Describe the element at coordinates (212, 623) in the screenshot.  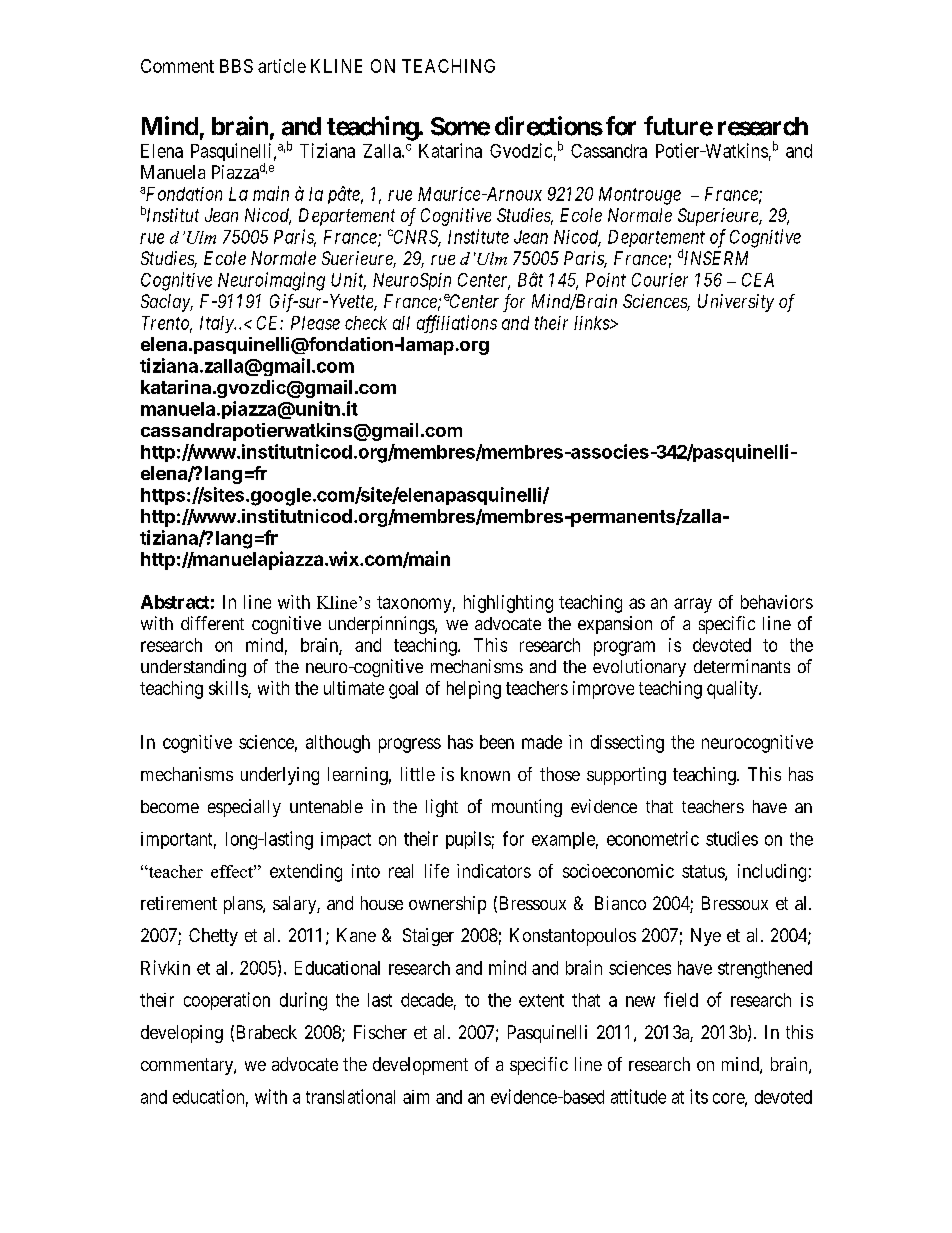
I see `different` at that location.
